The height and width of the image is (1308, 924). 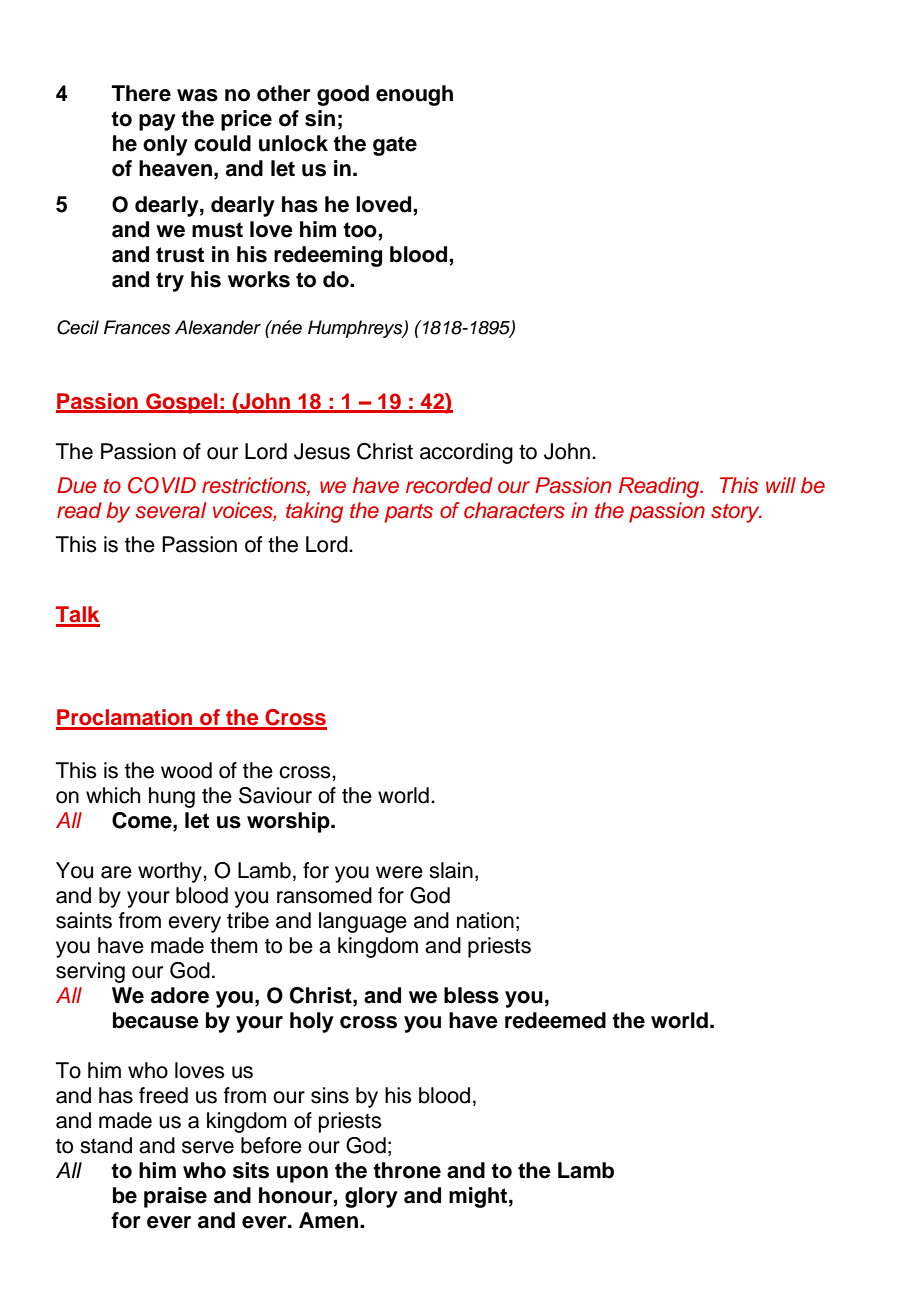 What do you see at coordinates (157, 122) in the image?
I see `pay` at bounding box center [157, 122].
